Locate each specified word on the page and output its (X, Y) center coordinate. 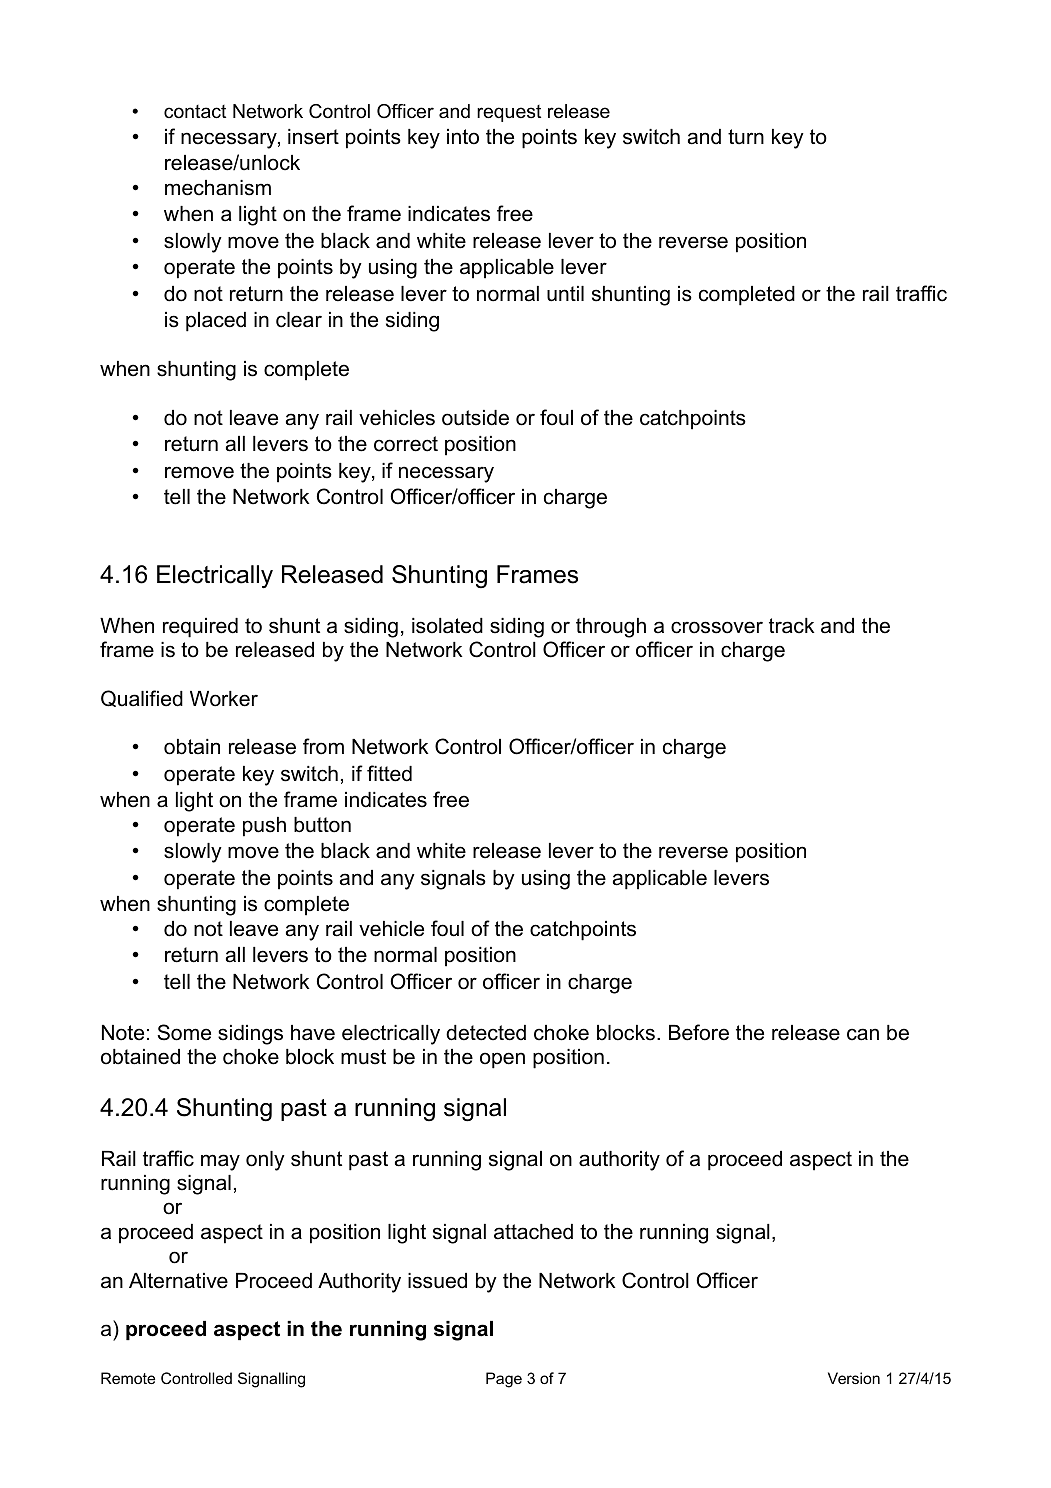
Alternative (178, 1281)
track (792, 626)
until (565, 294)
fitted (389, 773)
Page (504, 1380)
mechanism (218, 188)
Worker (224, 699)
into (463, 137)
